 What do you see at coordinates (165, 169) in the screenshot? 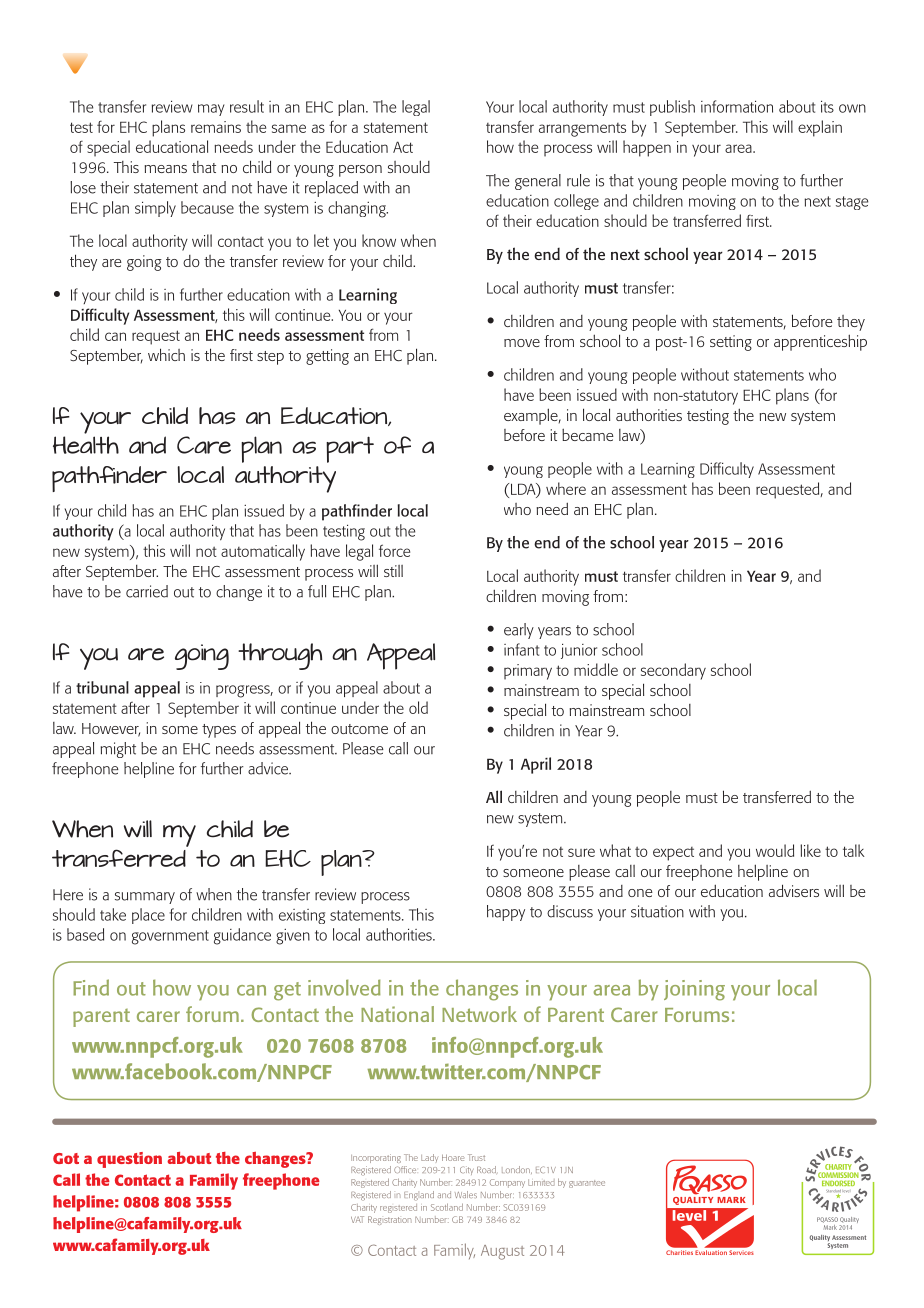
I see `means` at bounding box center [165, 169].
